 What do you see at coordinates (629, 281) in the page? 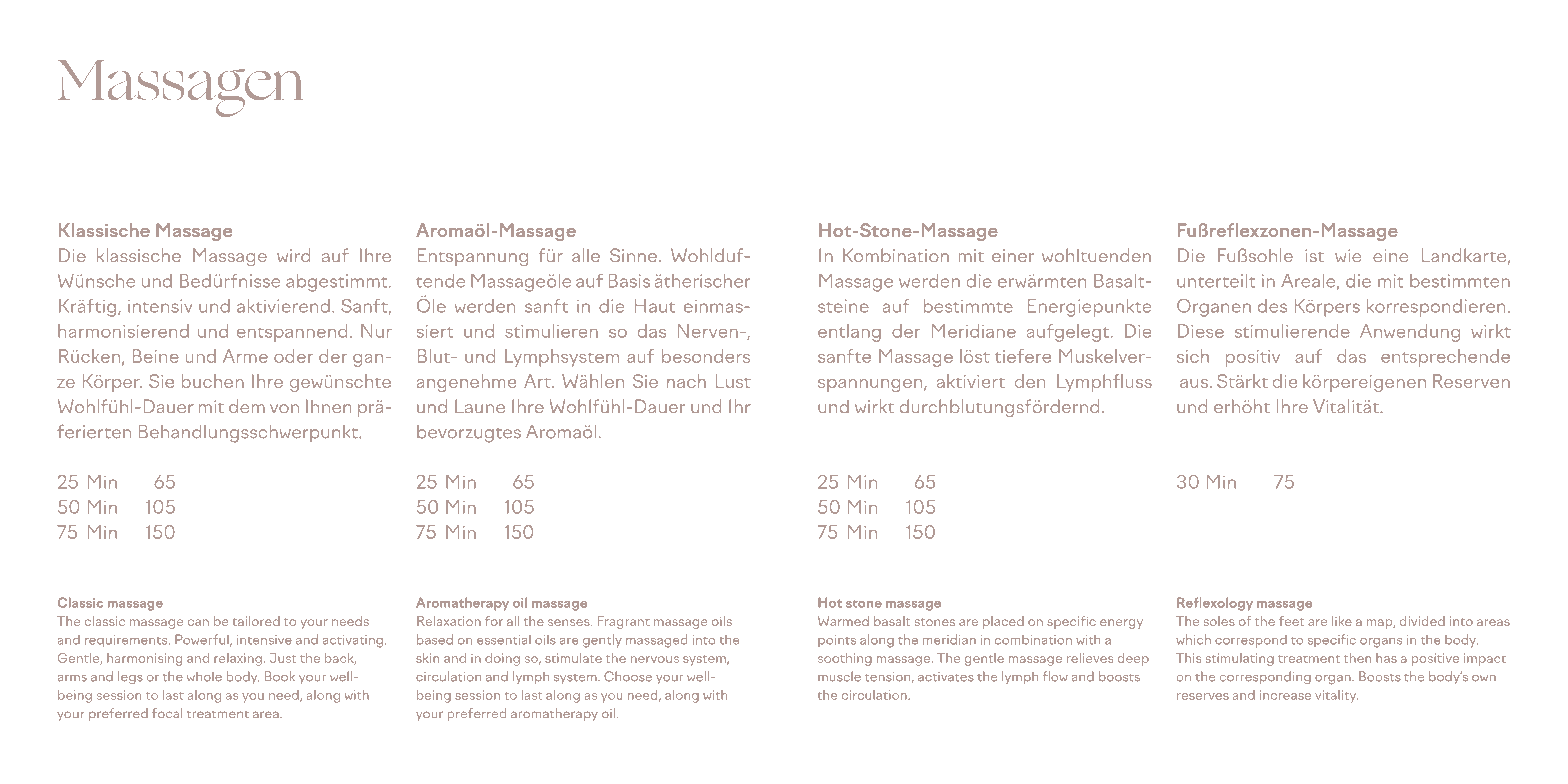
I see `Basis` at bounding box center [629, 281].
